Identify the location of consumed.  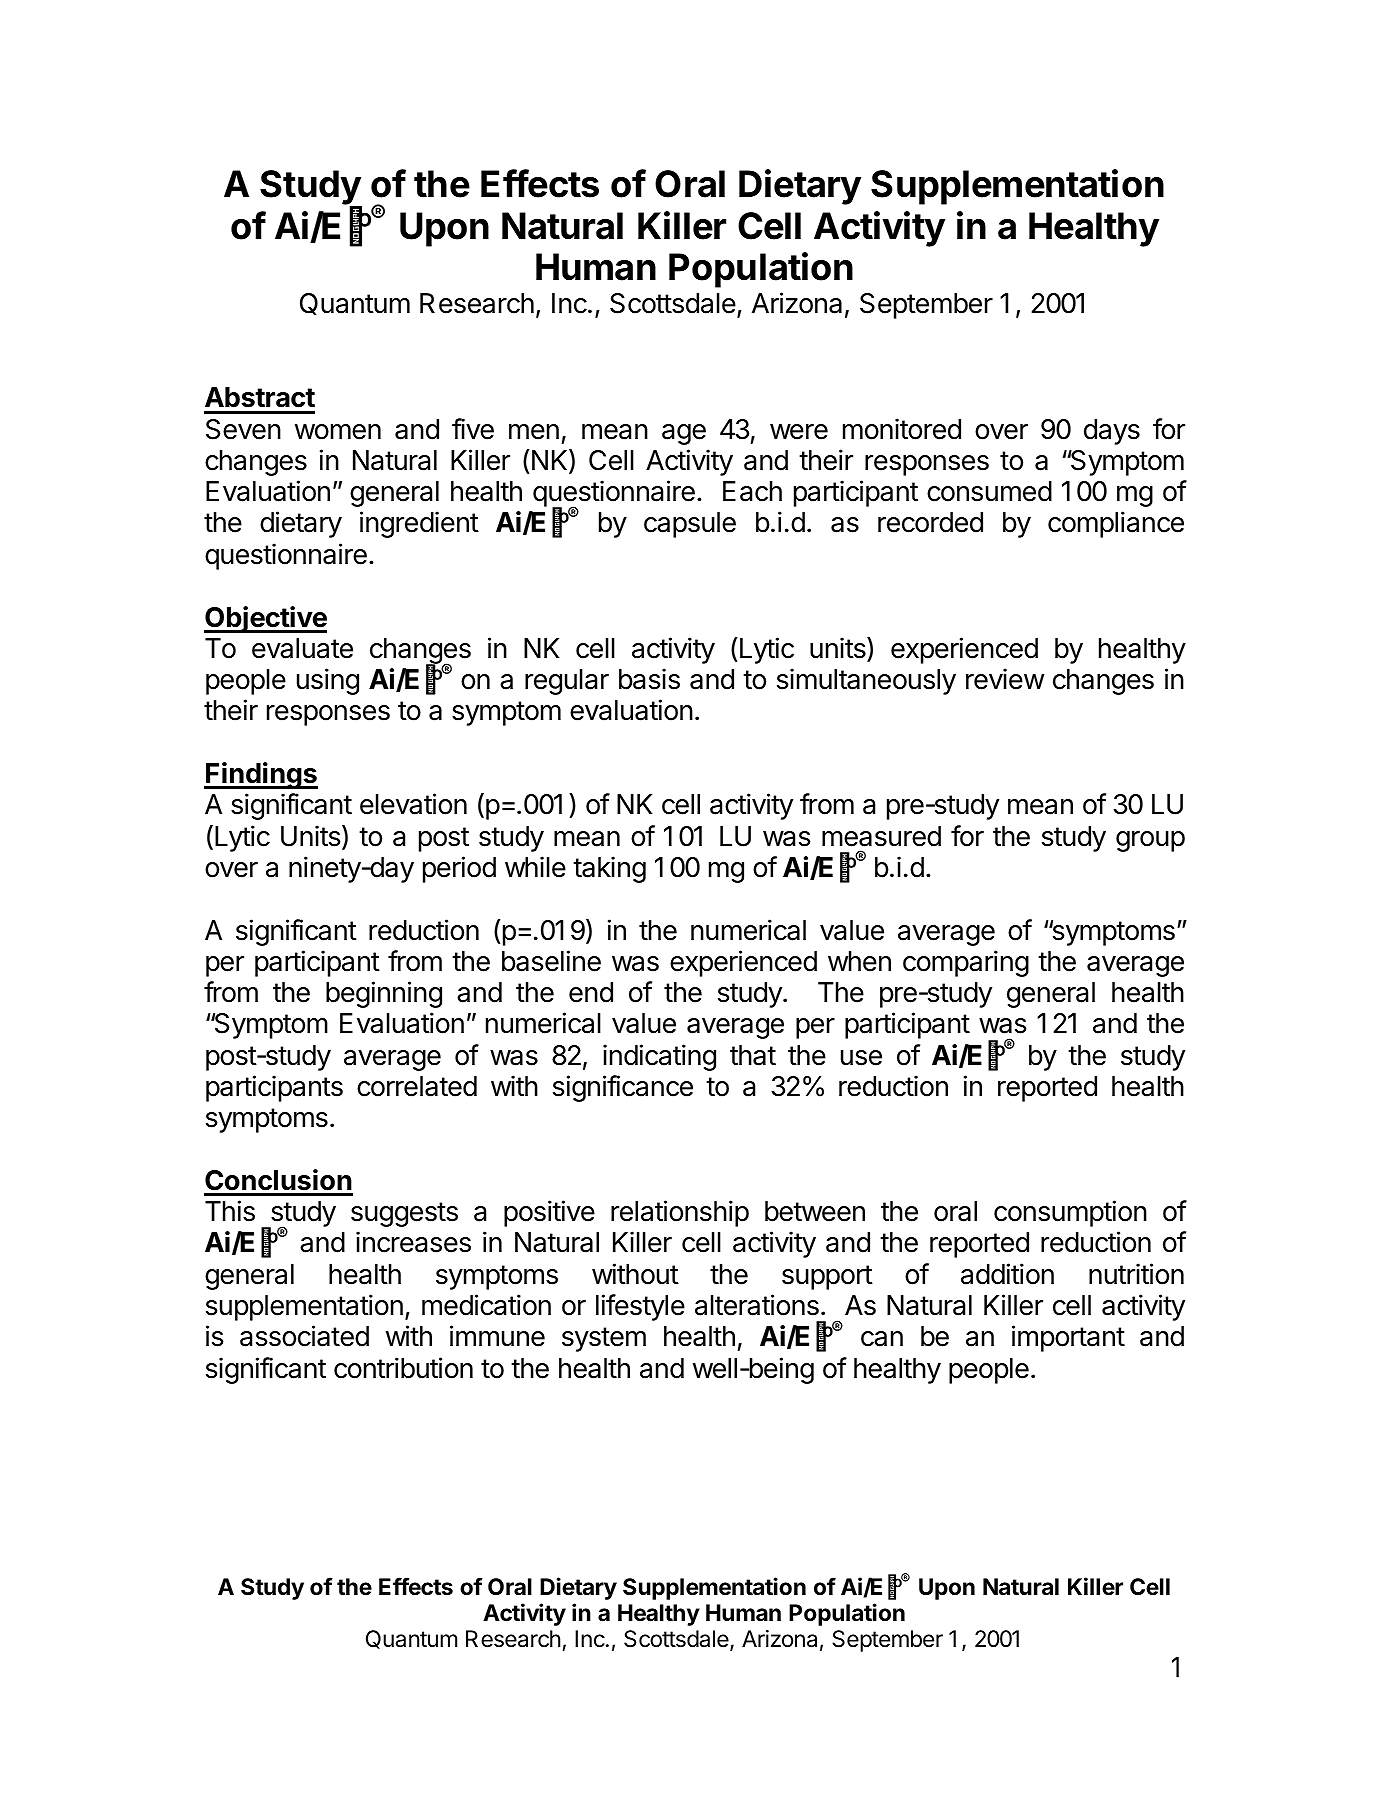
(989, 491).
